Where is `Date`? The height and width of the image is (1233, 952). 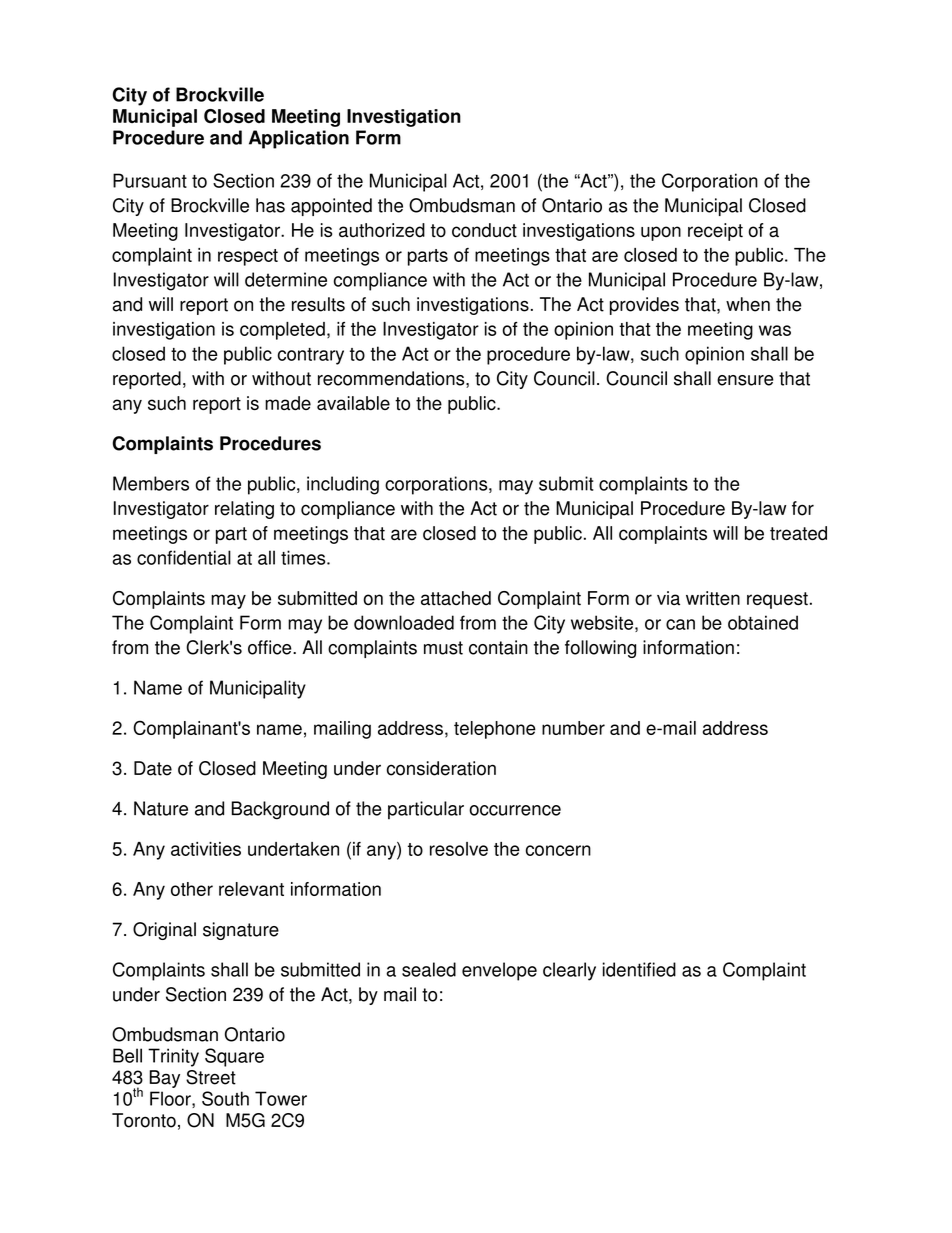 Date is located at coordinates (153, 768).
